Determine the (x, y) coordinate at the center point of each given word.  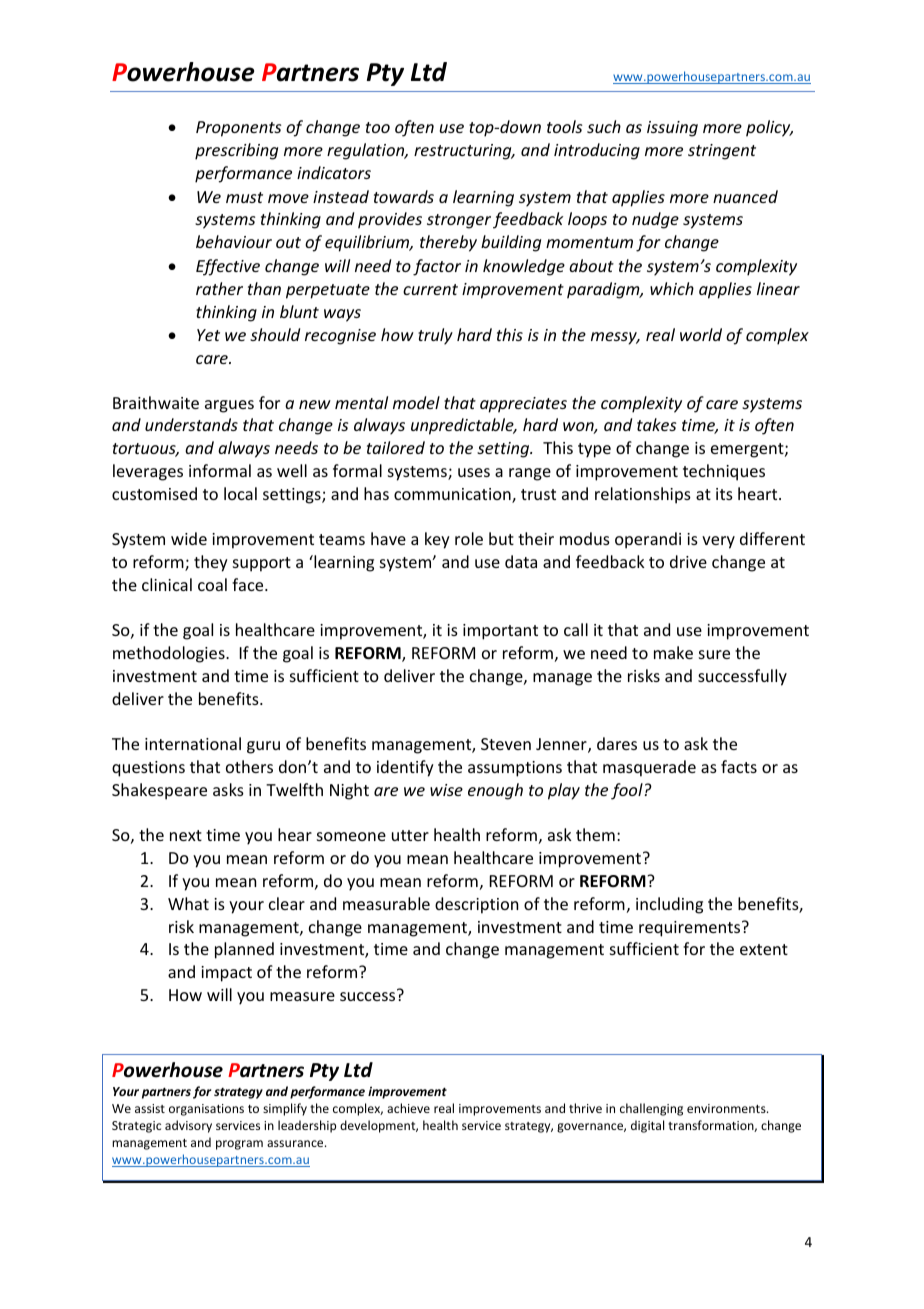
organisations (206, 1110)
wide (189, 538)
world (701, 334)
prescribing (236, 151)
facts (739, 766)
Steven (506, 744)
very (718, 542)
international (193, 743)
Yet (208, 335)
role (469, 538)
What (188, 903)
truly (435, 336)
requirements (691, 929)
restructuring (464, 152)
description (476, 905)
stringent (722, 152)
